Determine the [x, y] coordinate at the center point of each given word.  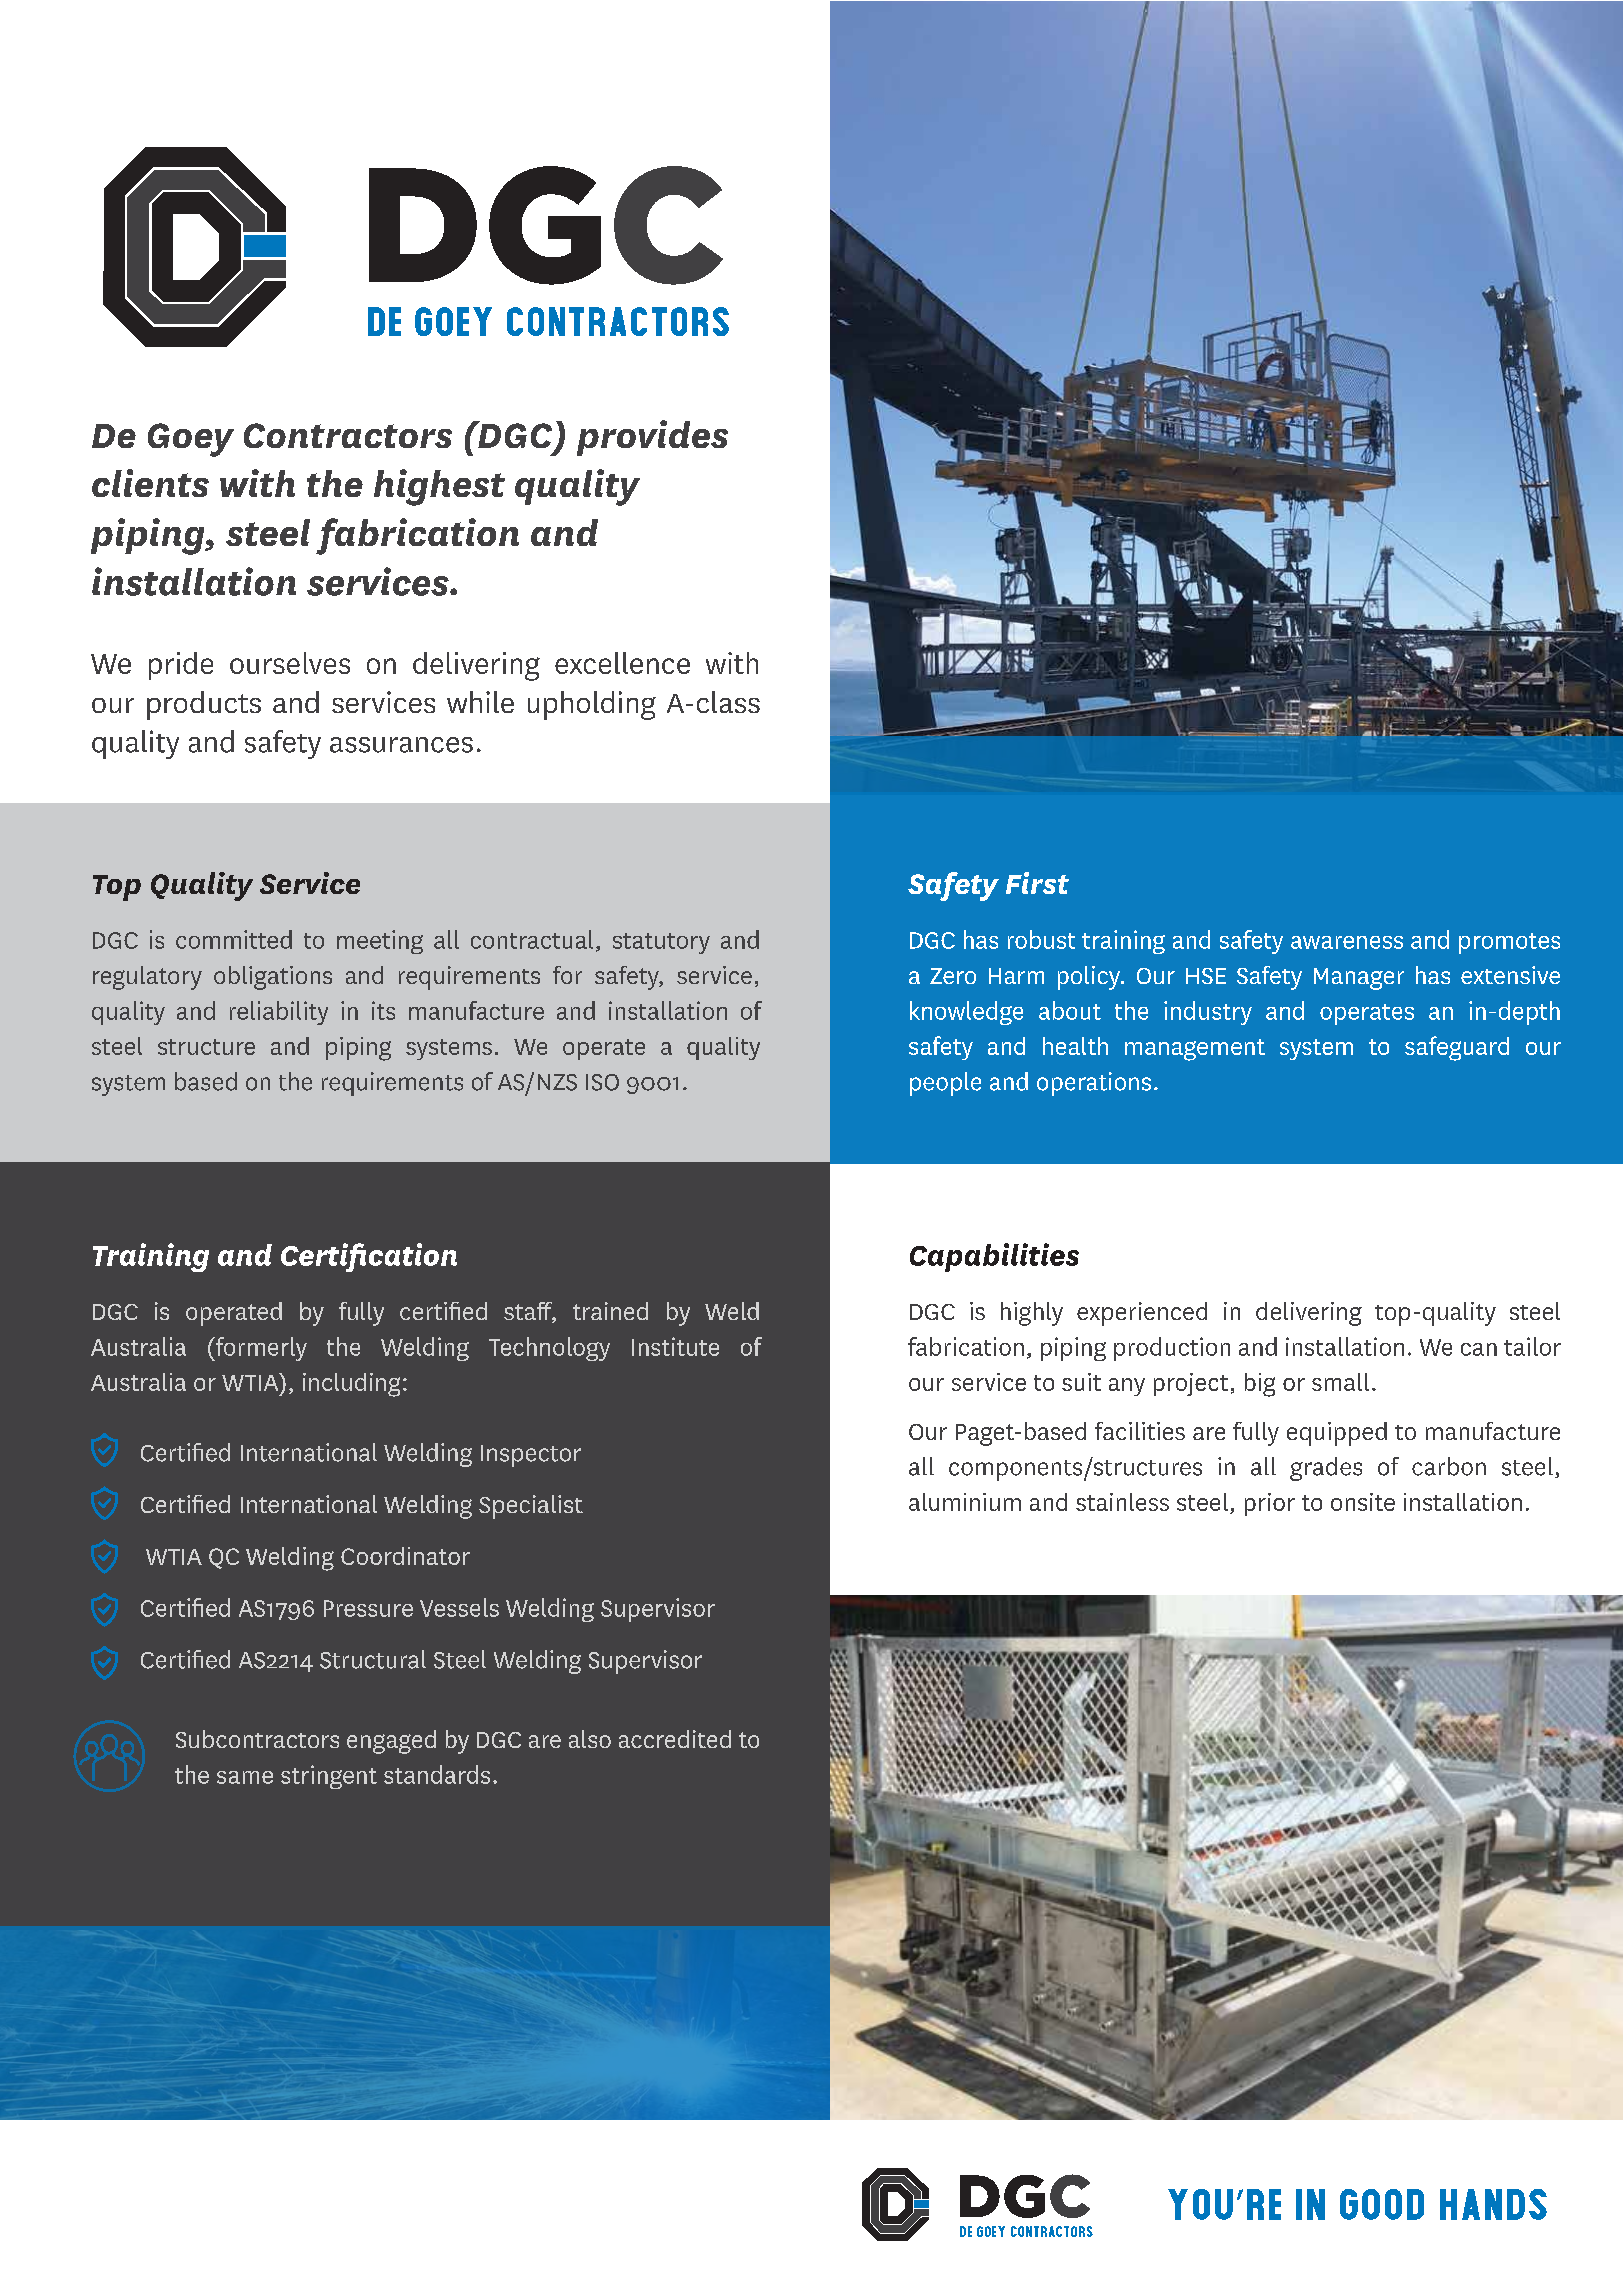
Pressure [368, 1608]
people [945, 1084]
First [1037, 883]
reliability [279, 1013]
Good [1382, 2204]
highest [439, 487]
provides [652, 438]
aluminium [965, 1502]
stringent [329, 1777]
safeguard [1457, 1048]
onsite [1363, 1502]
